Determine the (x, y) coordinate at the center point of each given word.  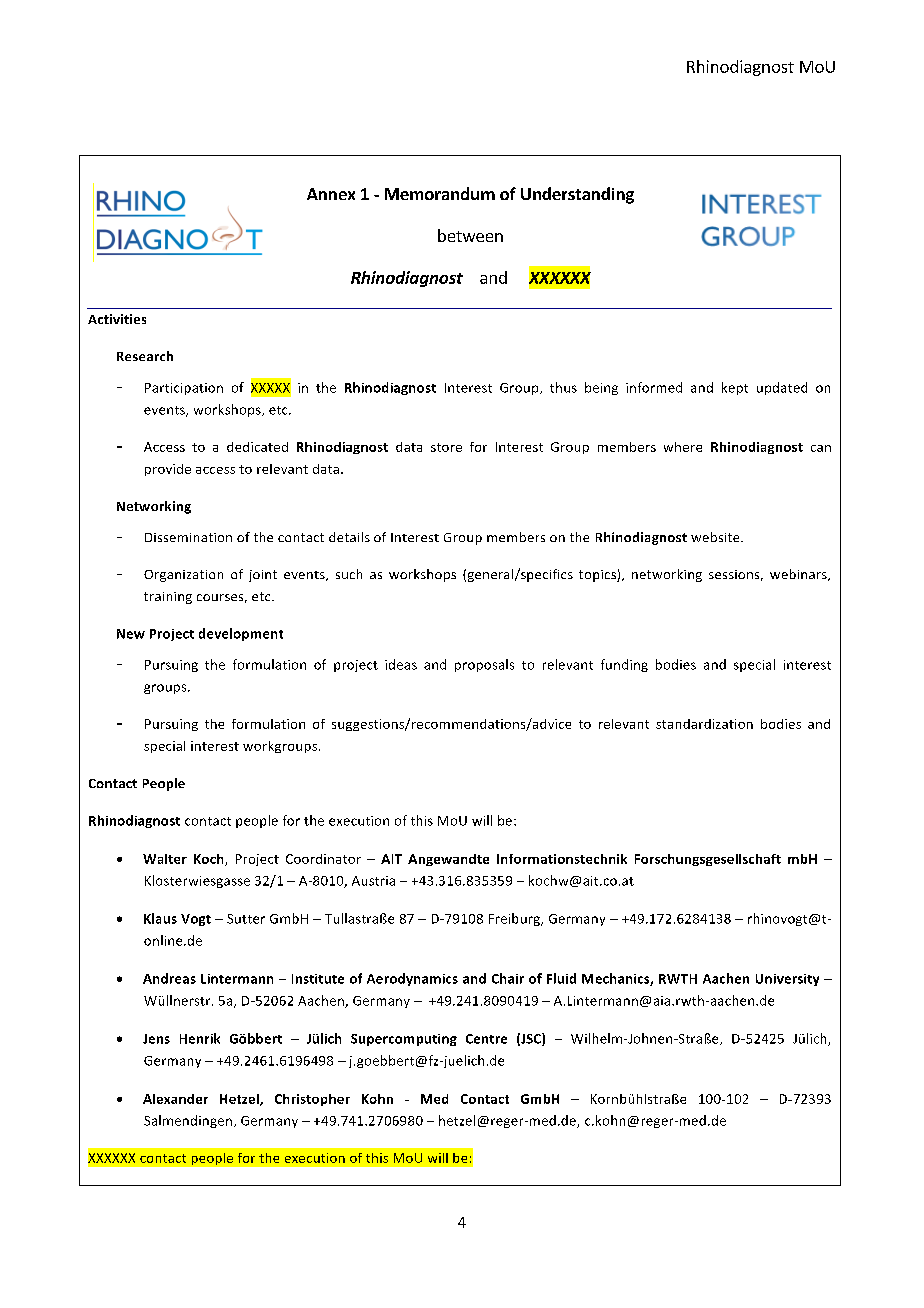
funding (624, 665)
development (241, 634)
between (470, 235)
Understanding (577, 195)
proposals (484, 665)
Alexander (175, 1099)
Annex (331, 194)
